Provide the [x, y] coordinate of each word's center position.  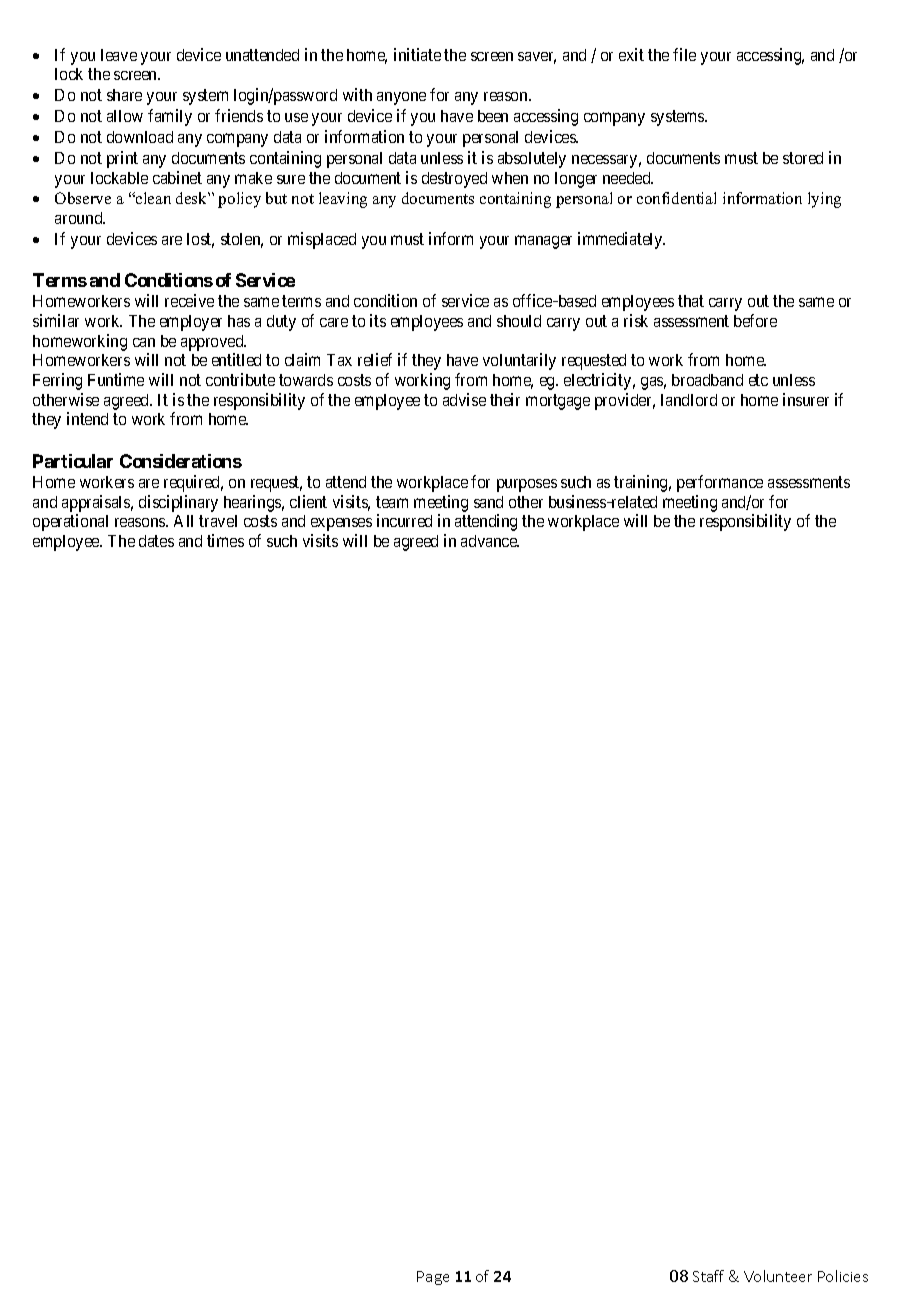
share [124, 95]
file [684, 54]
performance [720, 483]
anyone [401, 98]
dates [156, 541]
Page [433, 1278]
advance [490, 541]
